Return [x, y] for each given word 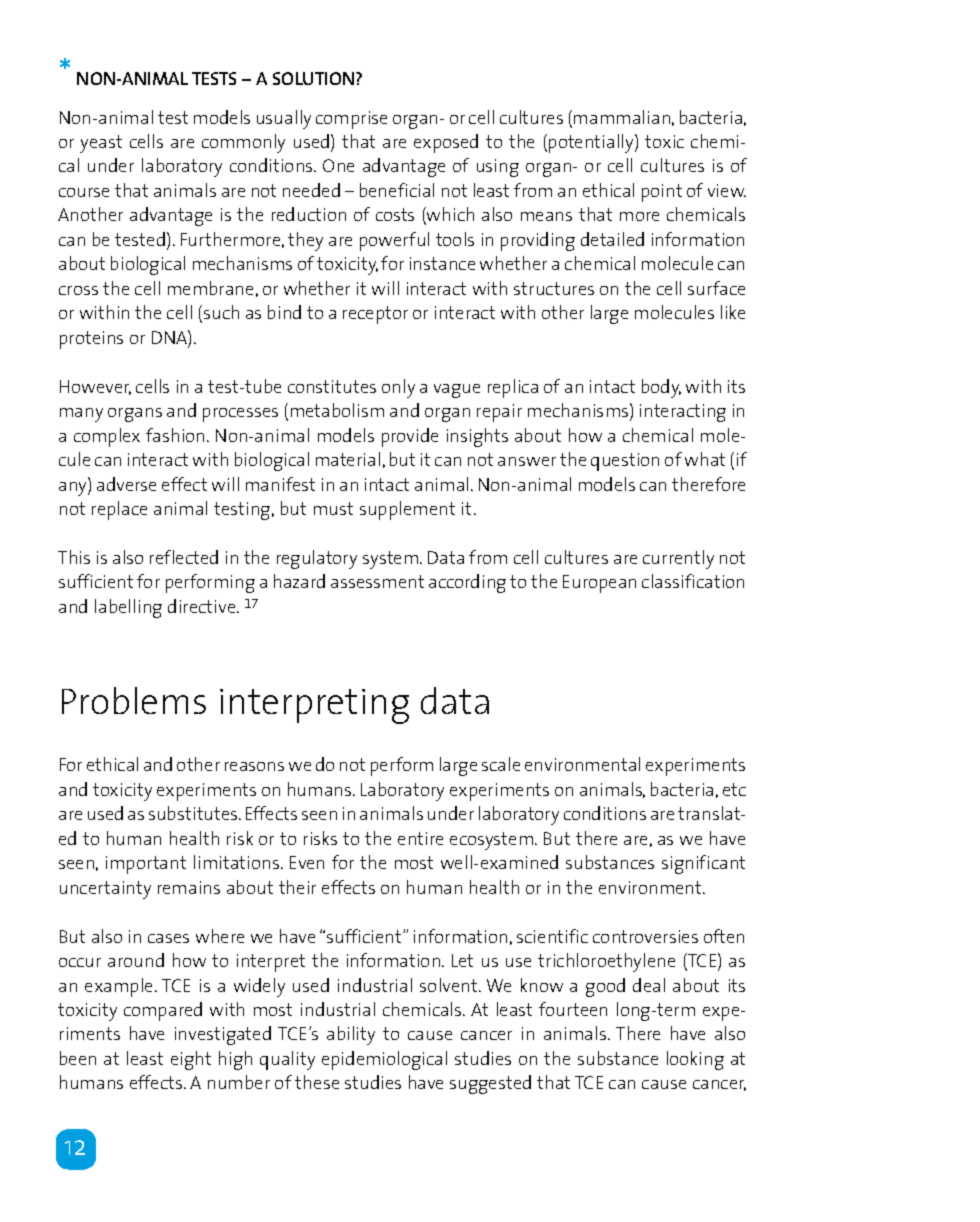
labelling [128, 608]
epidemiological [384, 1060]
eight [191, 1060]
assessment [377, 581]
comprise [351, 120]
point [662, 193]
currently [678, 559]
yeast [101, 144]
